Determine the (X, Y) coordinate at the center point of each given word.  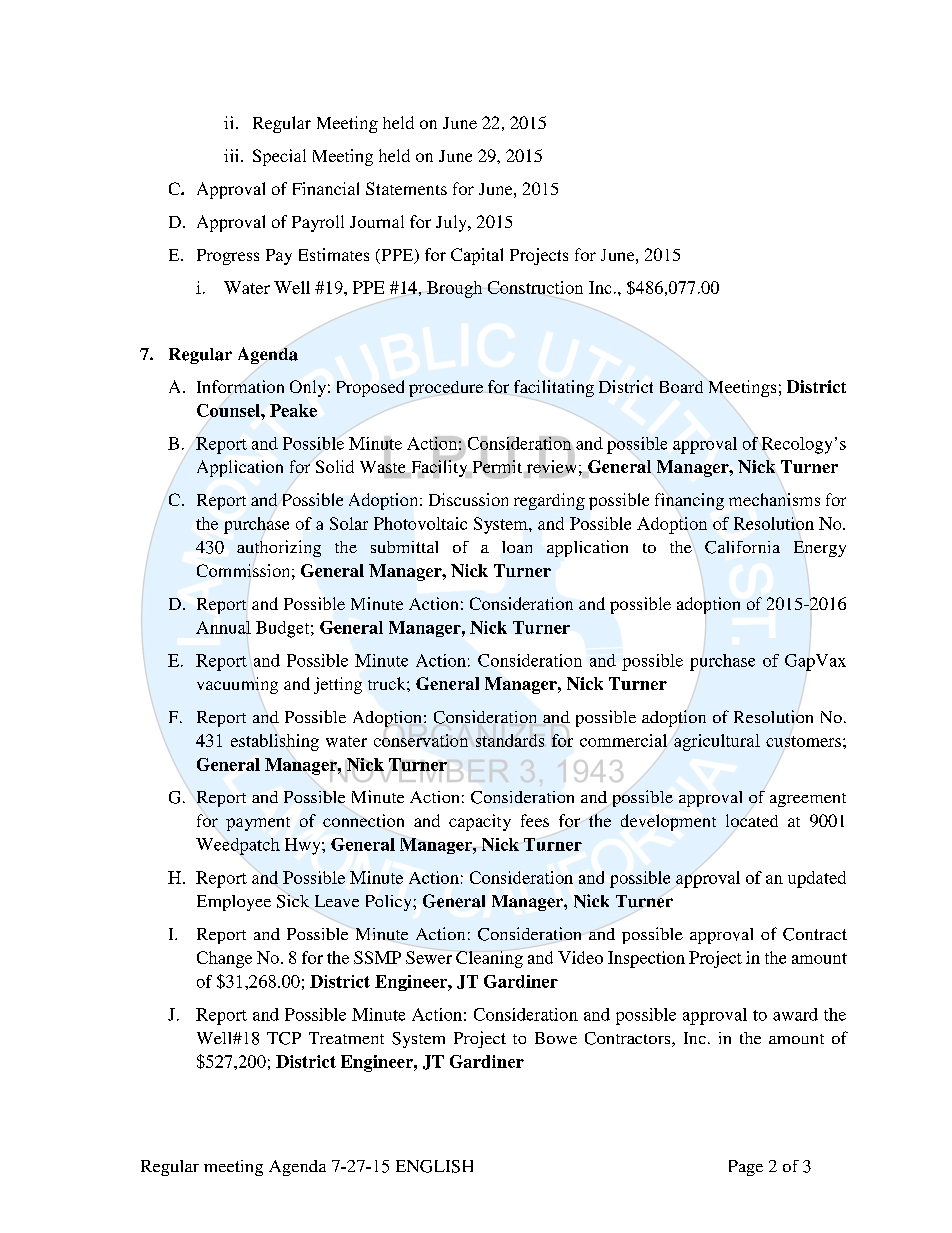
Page (746, 1168)
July (452, 223)
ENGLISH (434, 1166)
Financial (326, 188)
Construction (535, 287)
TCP (284, 1038)
